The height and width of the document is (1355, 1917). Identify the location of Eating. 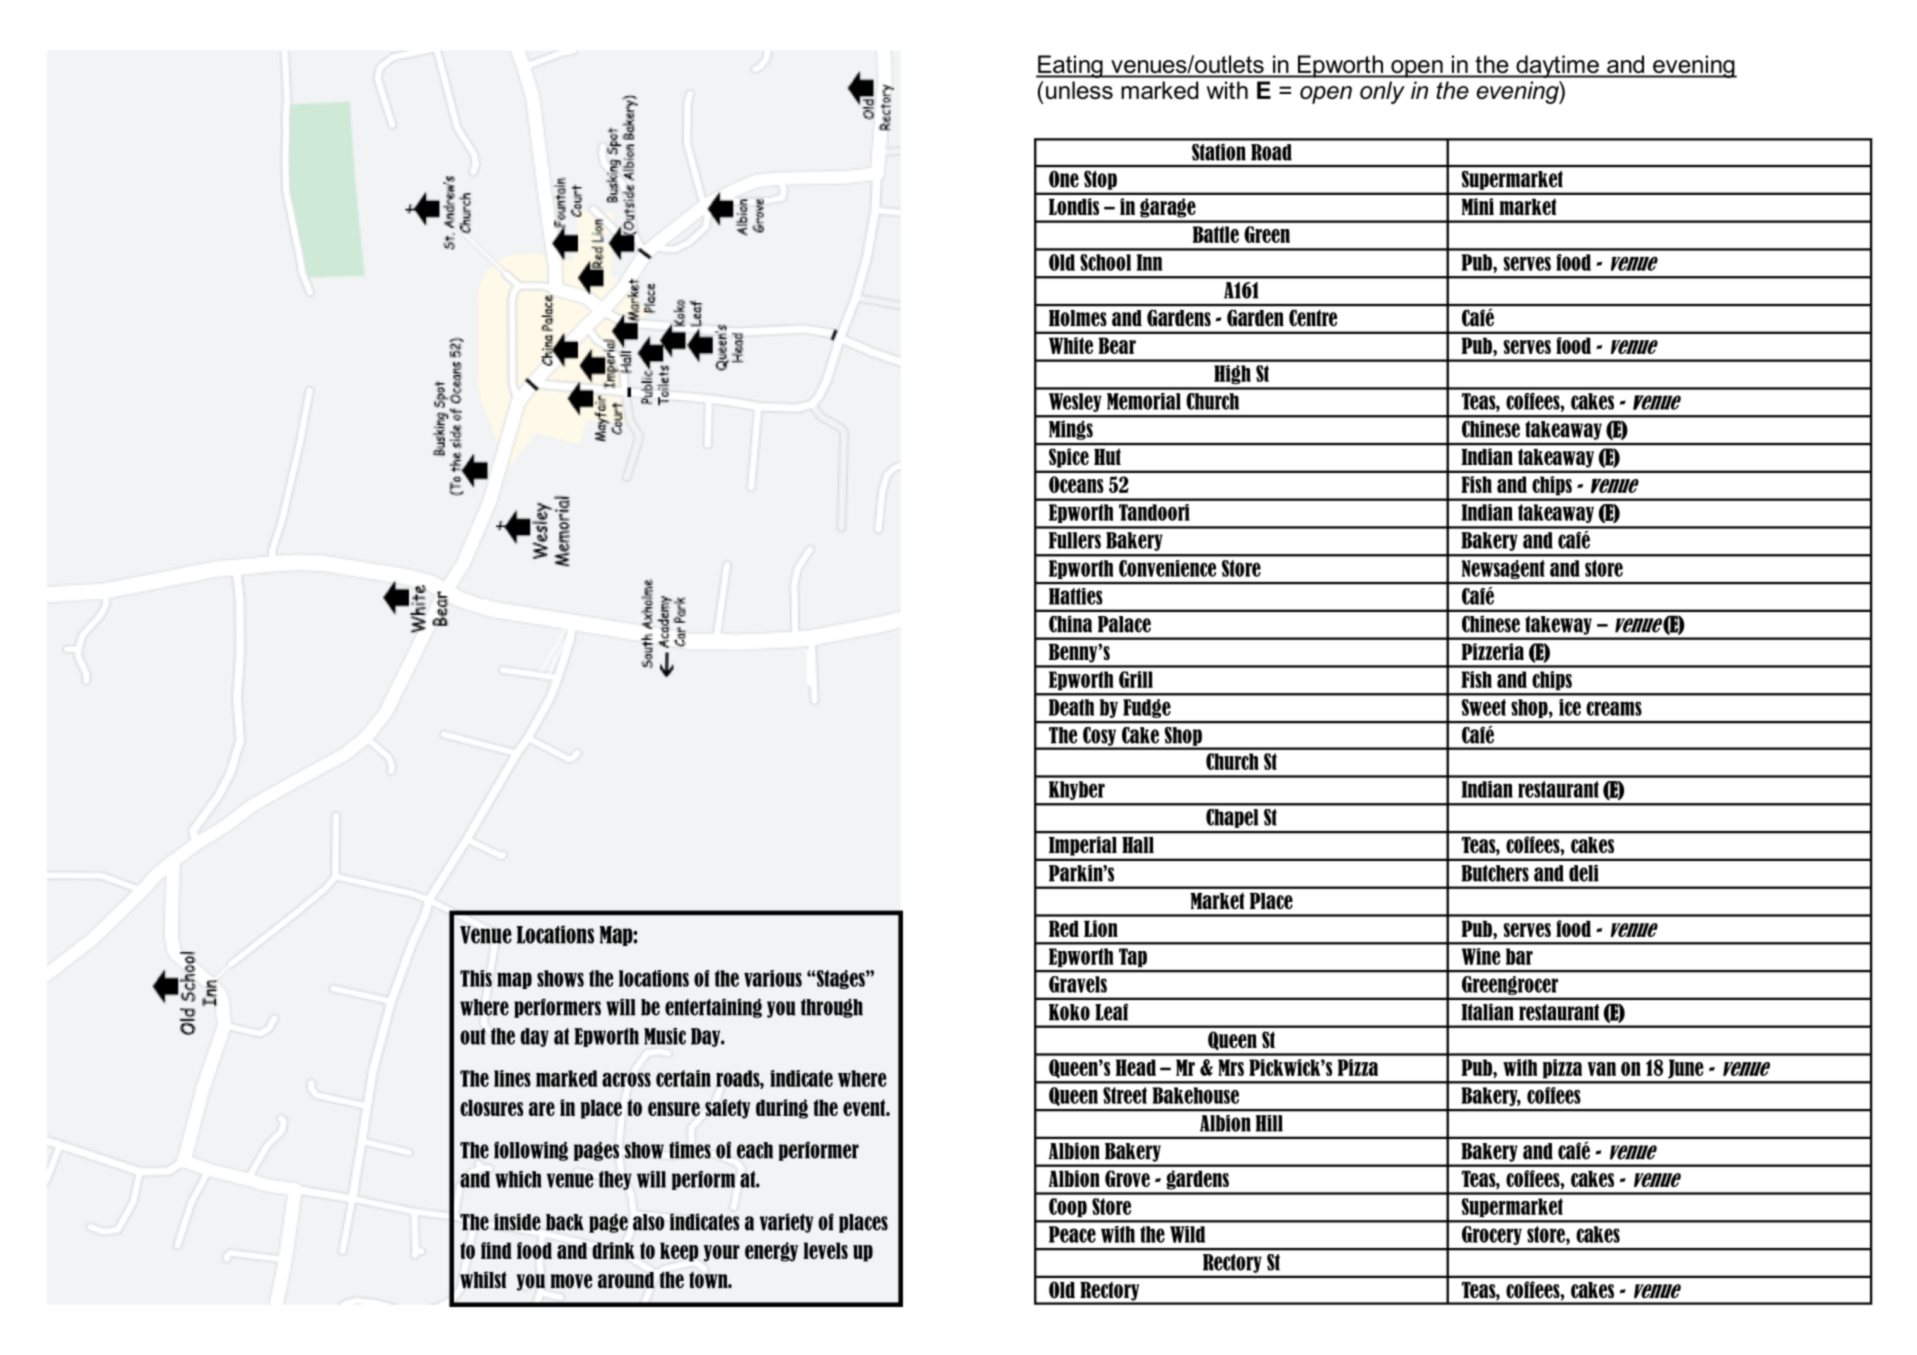
(1070, 66).
